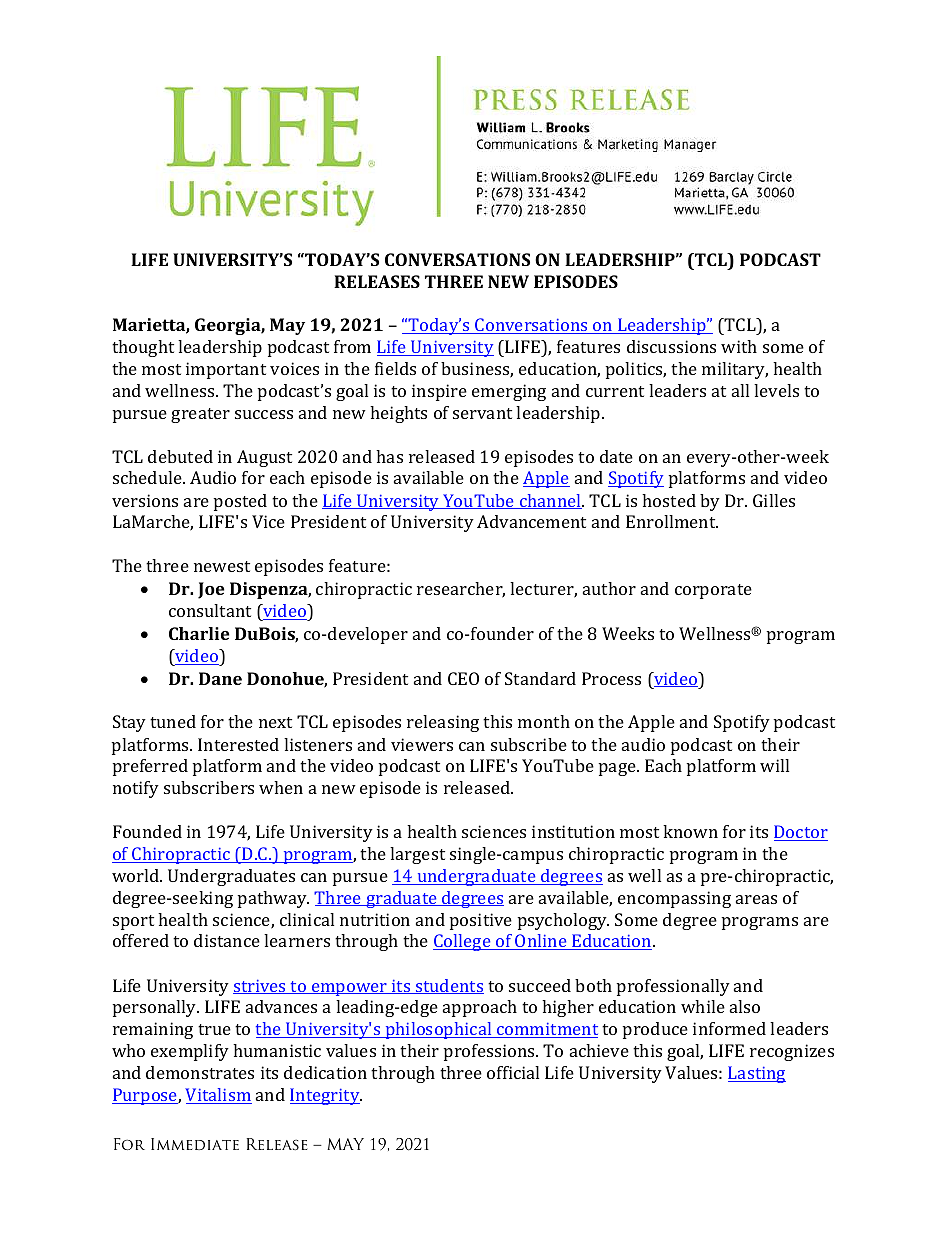 The image size is (952, 1233). What do you see at coordinates (195, 1144) in the page?
I see `Immediate` at bounding box center [195, 1144].
